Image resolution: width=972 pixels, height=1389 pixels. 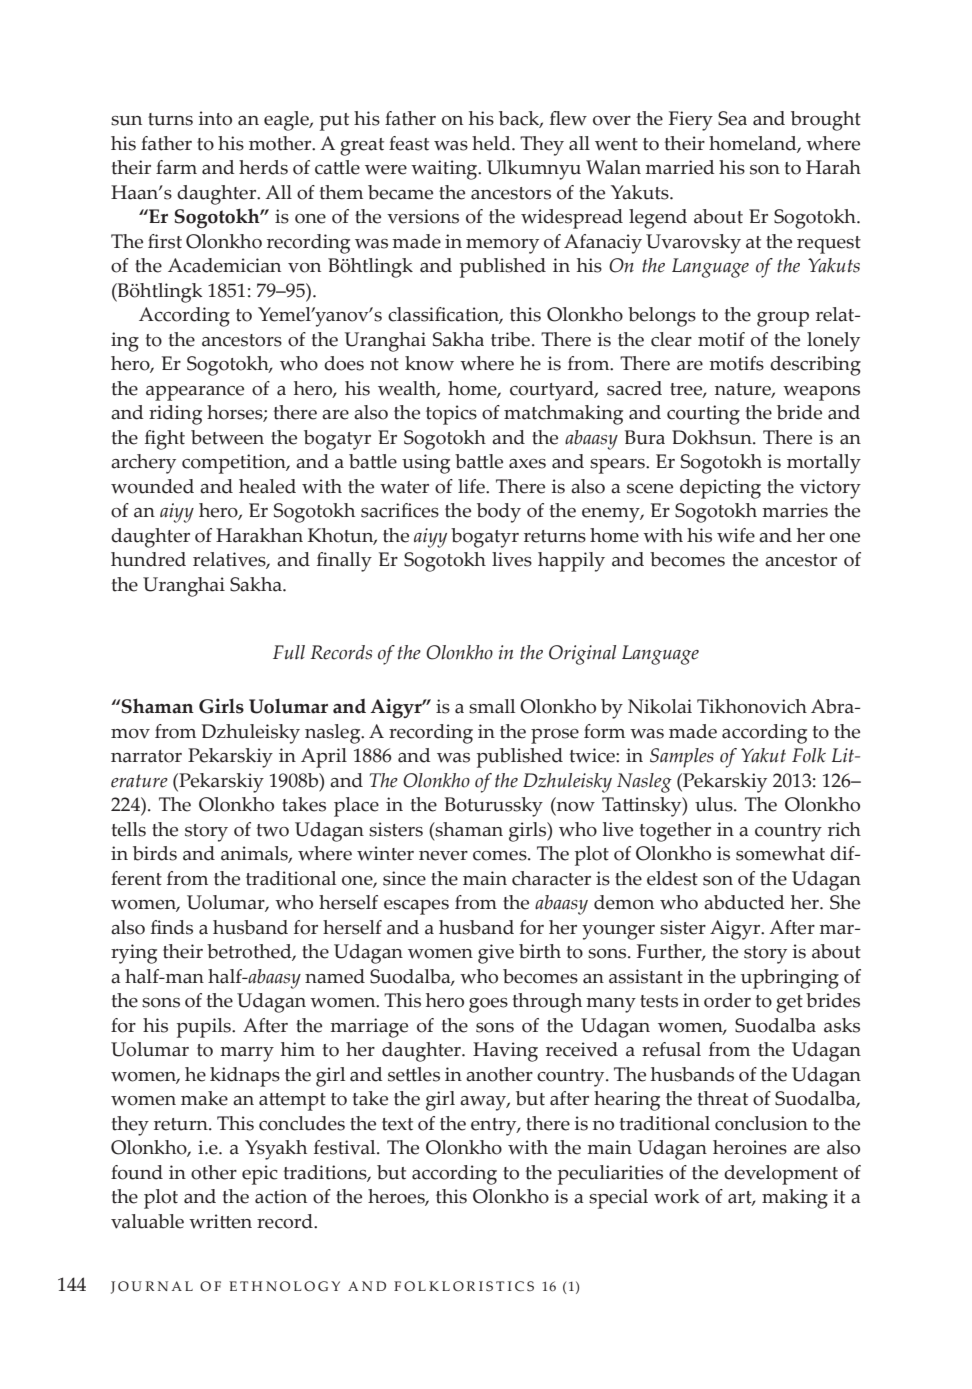 I want to click on Nikolai, so click(x=660, y=706).
